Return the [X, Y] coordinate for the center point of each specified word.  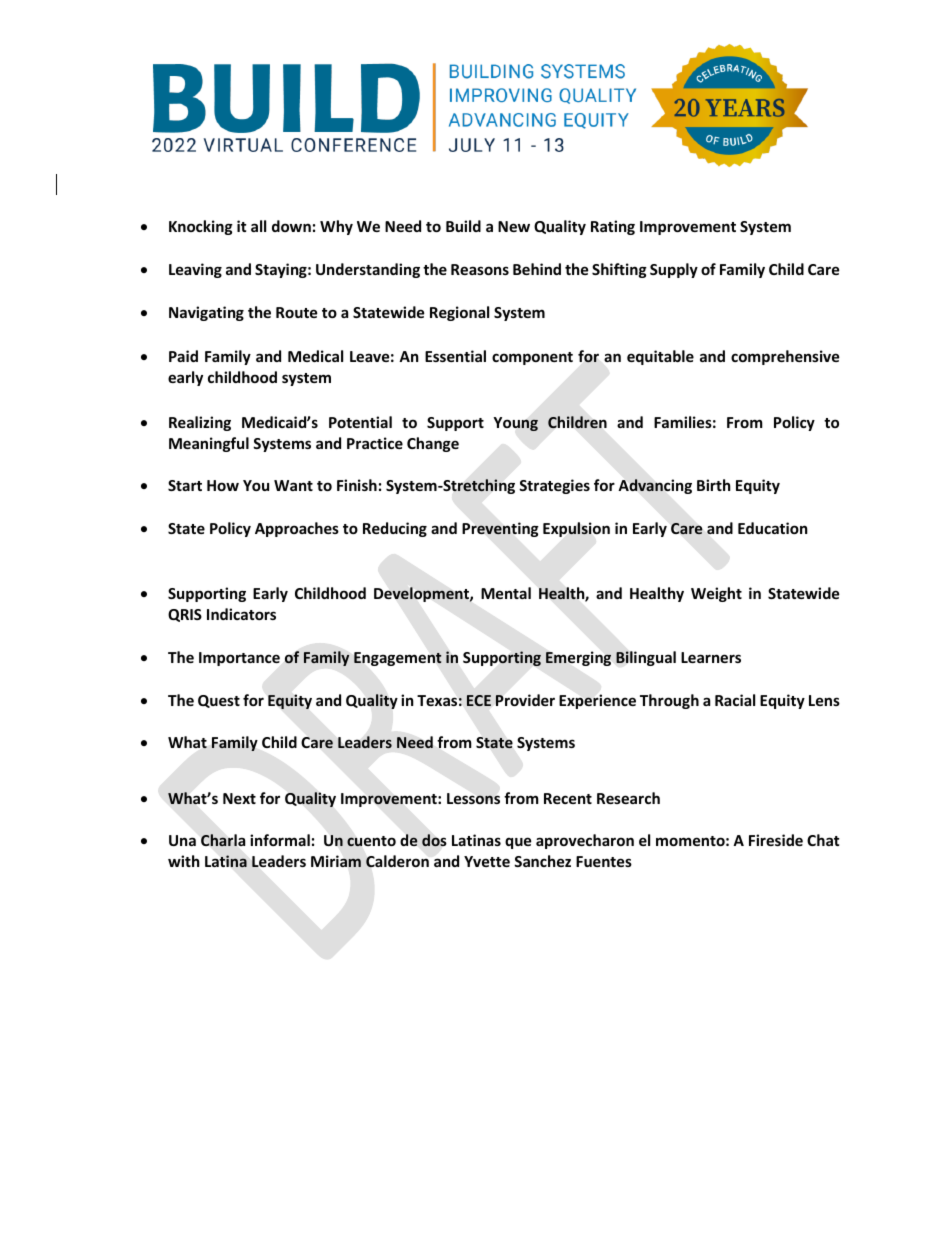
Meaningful [209, 444]
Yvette [487, 861]
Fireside [776, 840]
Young [515, 424]
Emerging [578, 658]
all [258, 226]
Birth [714, 485]
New [514, 226]
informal [280, 840]
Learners [711, 657]
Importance [239, 659]
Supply [674, 270]
